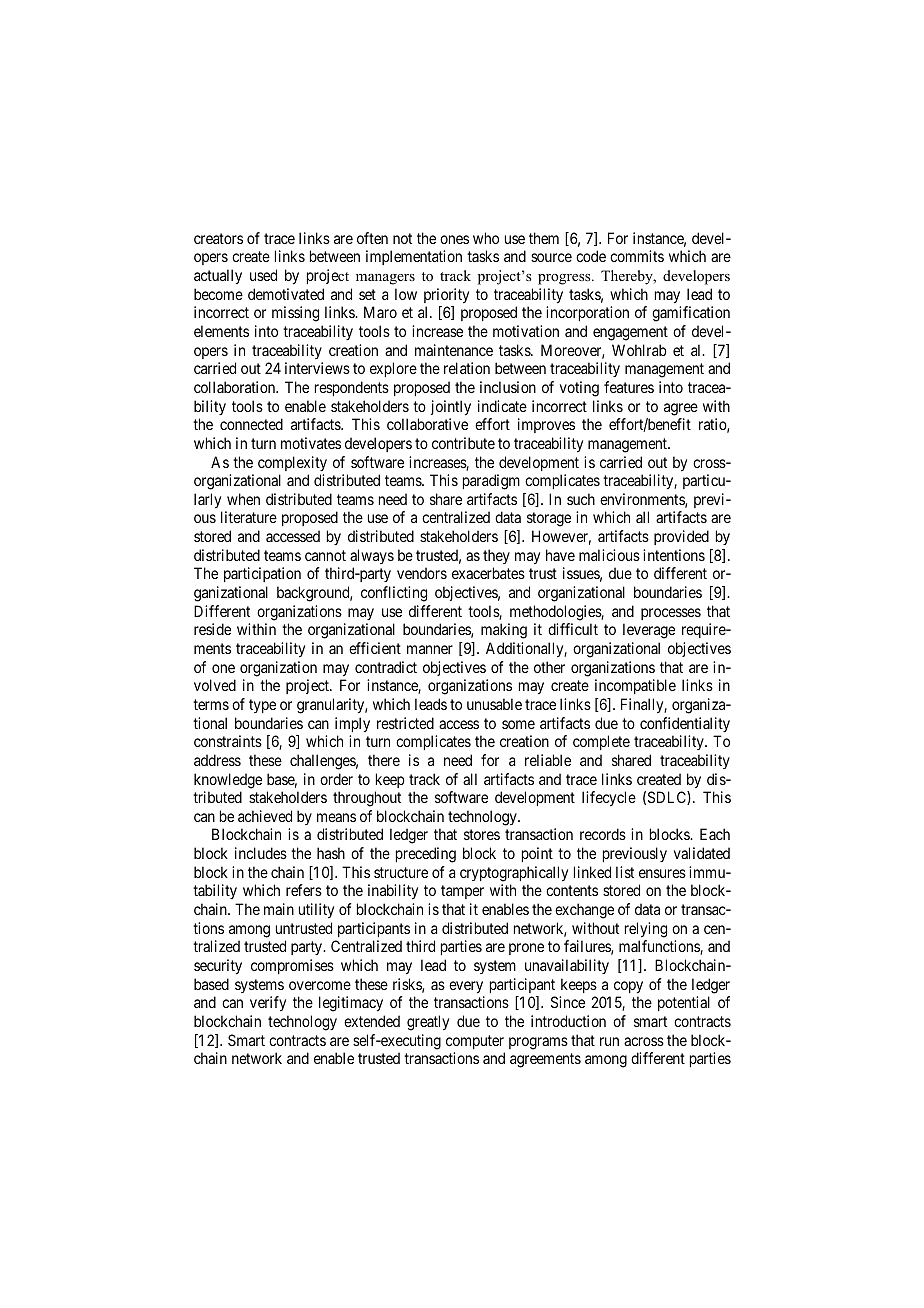  What do you see at coordinates (475, 1042) in the image?
I see `computer` at bounding box center [475, 1042].
